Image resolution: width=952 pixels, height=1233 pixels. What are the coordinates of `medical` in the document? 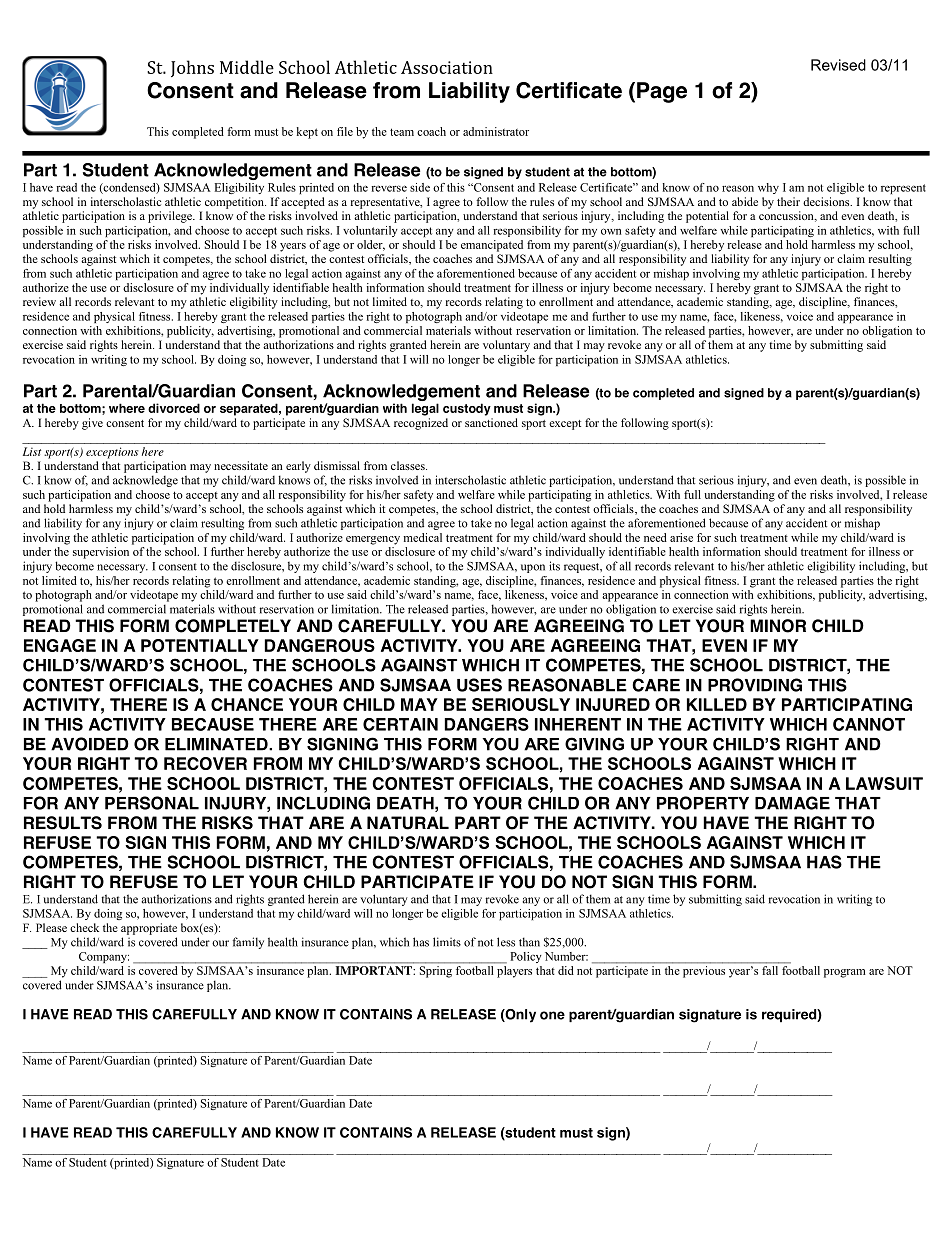 It's located at (423, 537).
